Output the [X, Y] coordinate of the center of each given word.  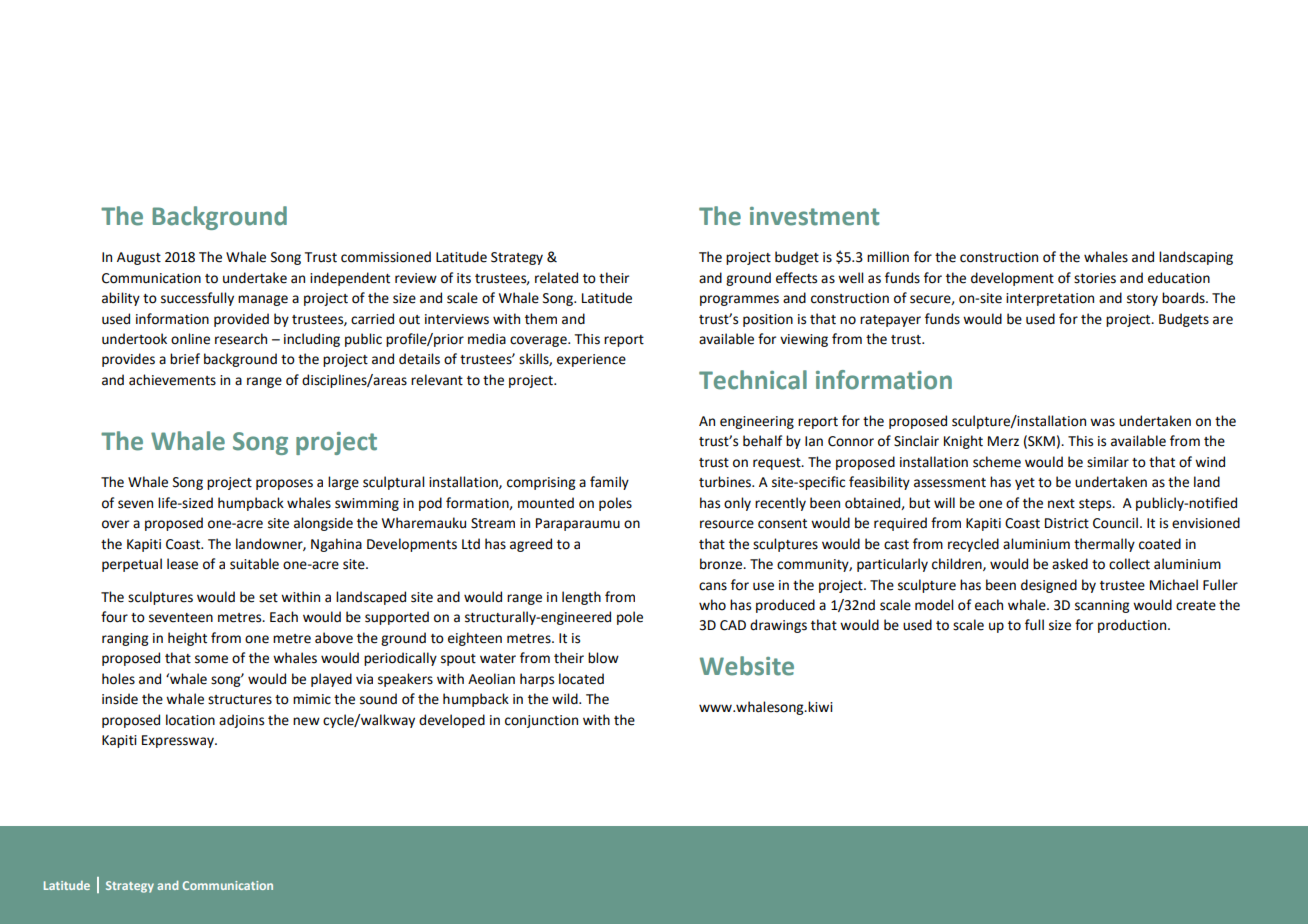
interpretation [1050, 299]
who [712, 605]
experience [591, 360]
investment [814, 216]
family [609, 483]
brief [185, 359]
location [190, 720]
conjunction [541, 721]
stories [1095, 278]
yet [1025, 484]
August [139, 258]
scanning [1102, 606]
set [268, 598]
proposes [284, 484]
